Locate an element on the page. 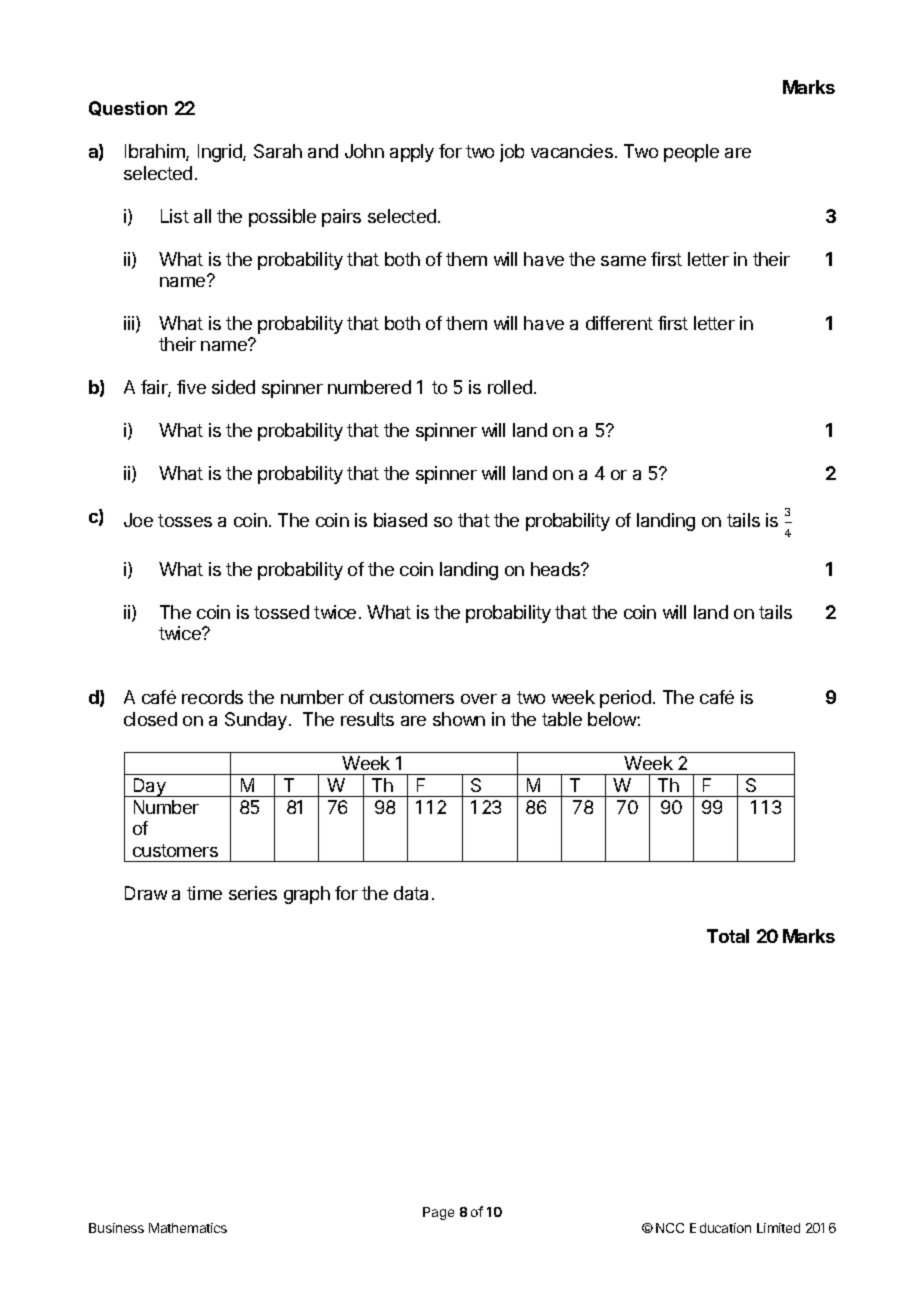 The width and height of the document is (924, 1308). people is located at coordinates (691, 153).
